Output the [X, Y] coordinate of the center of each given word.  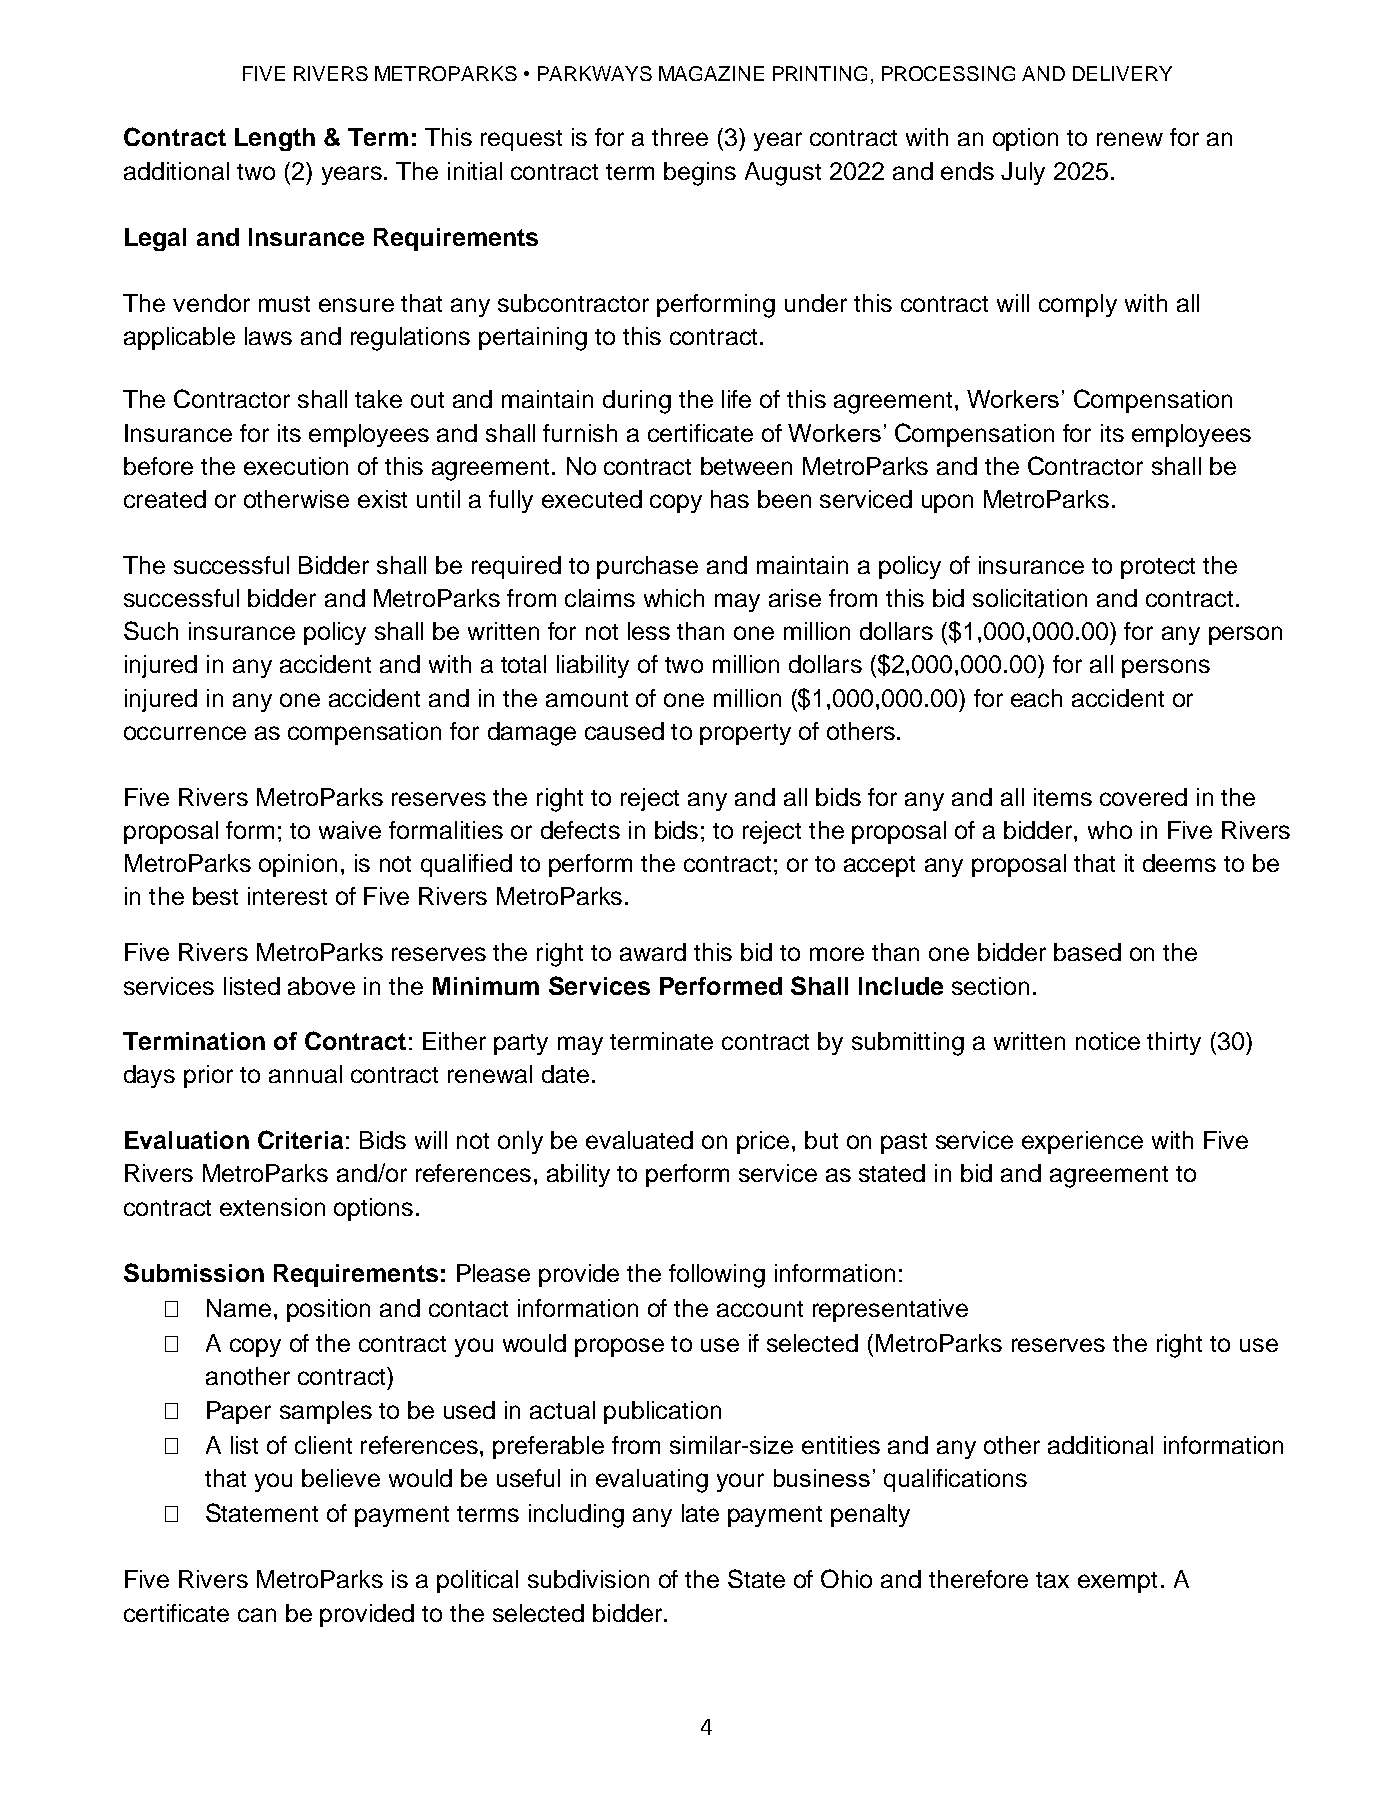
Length [275, 139]
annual [305, 1074]
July [1023, 173]
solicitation [1030, 598]
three [680, 137]
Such [151, 630]
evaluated [639, 1140]
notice [1108, 1041]
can [257, 1615]
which [674, 598]
